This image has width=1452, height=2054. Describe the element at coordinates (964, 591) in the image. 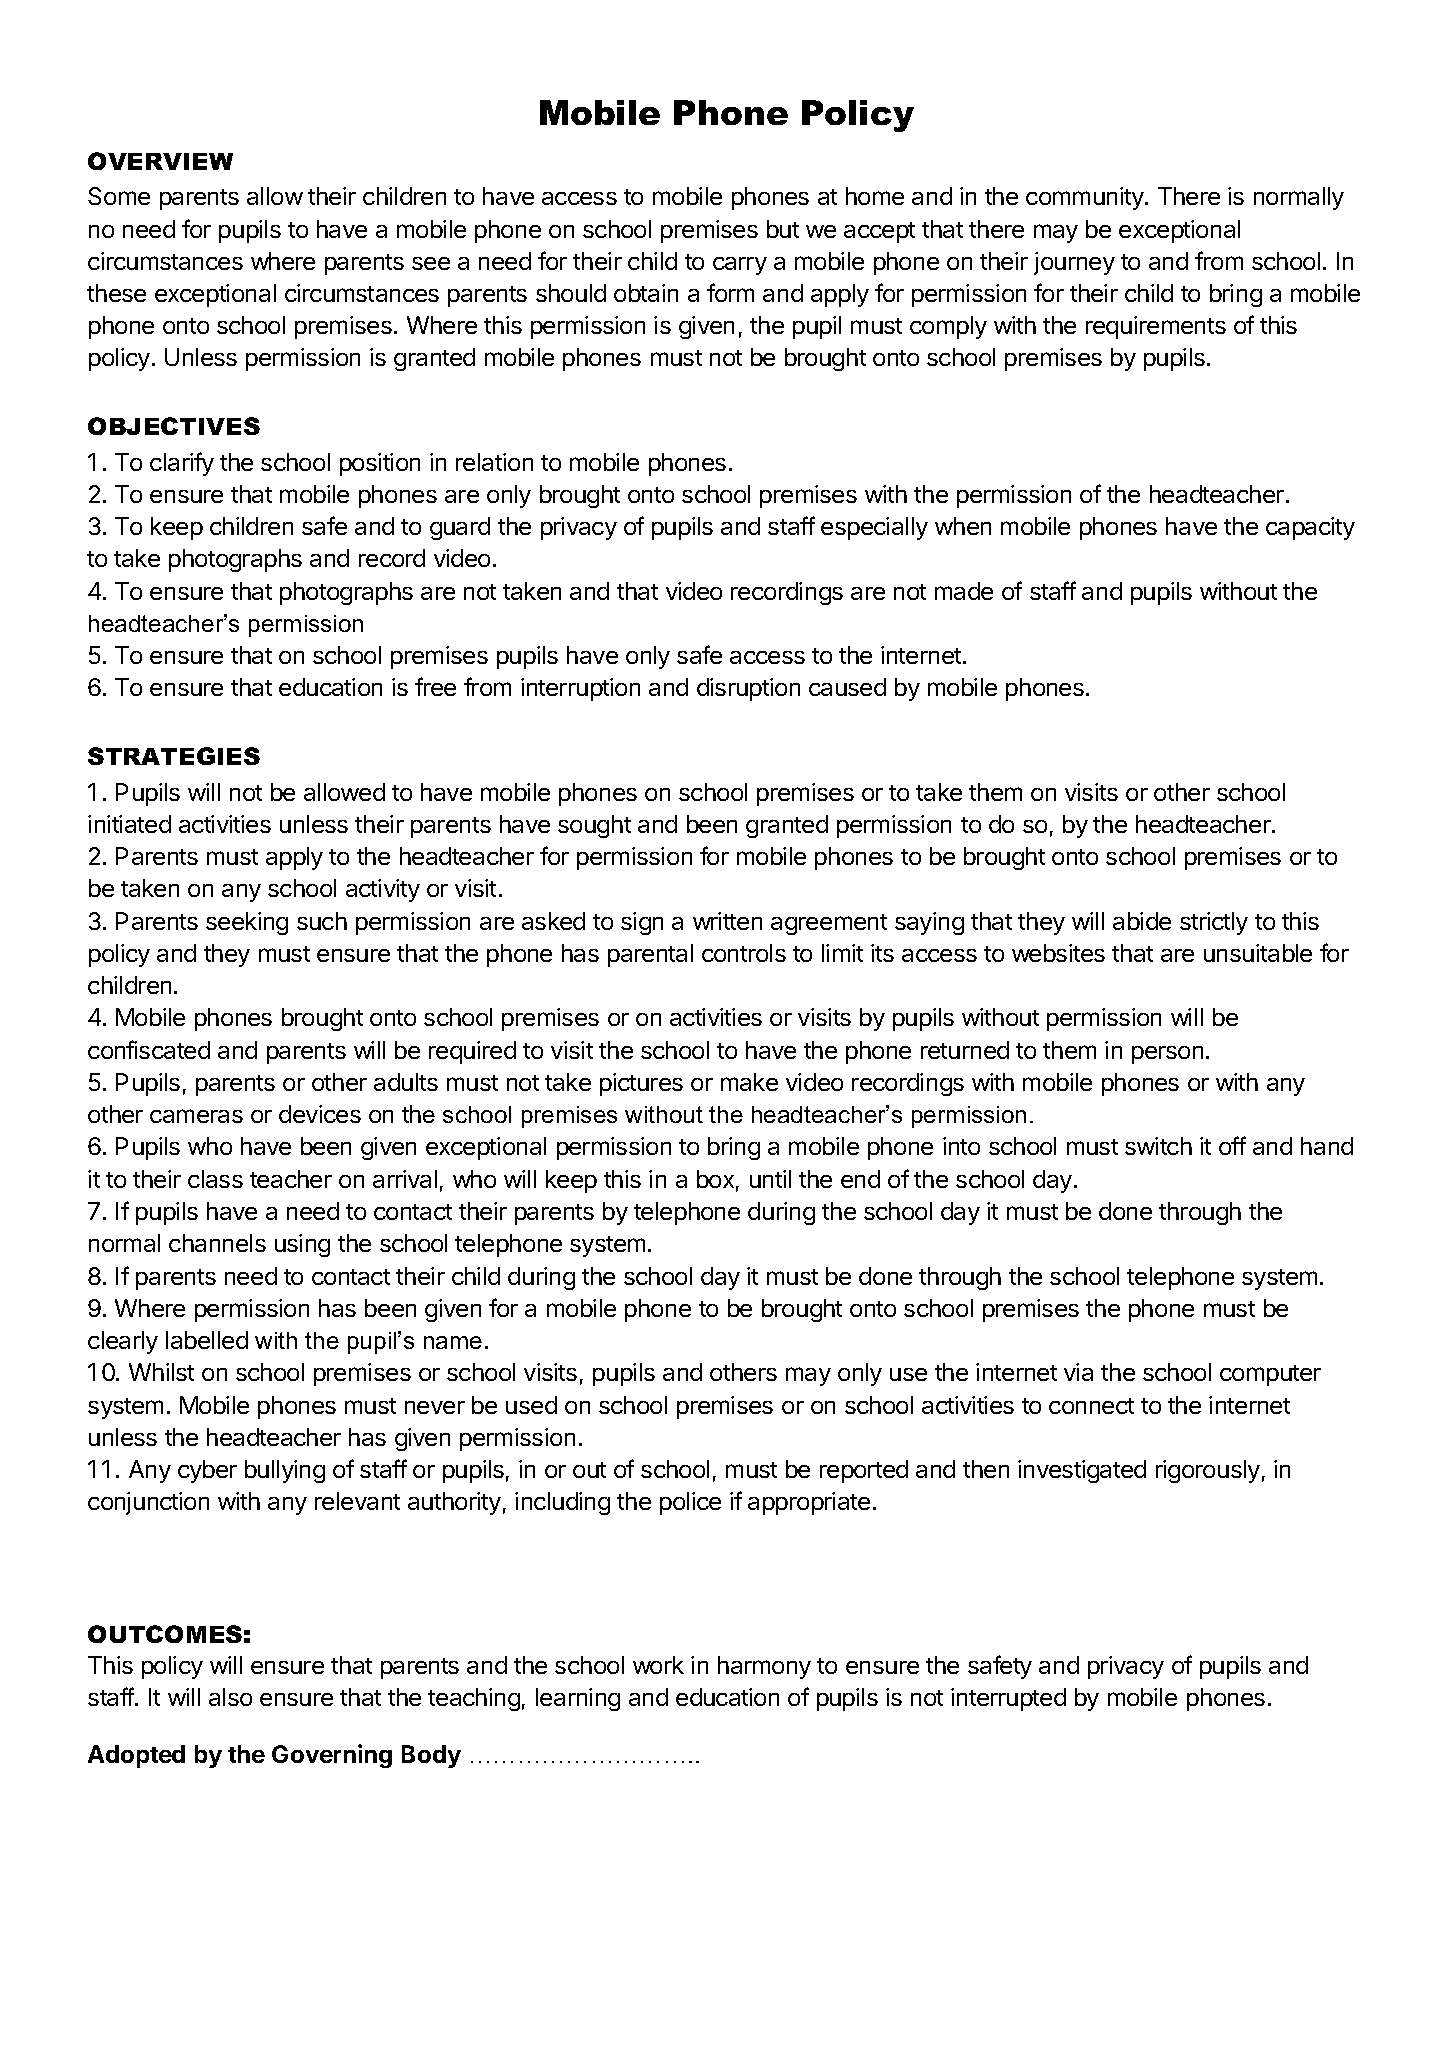

I see `made` at that location.
